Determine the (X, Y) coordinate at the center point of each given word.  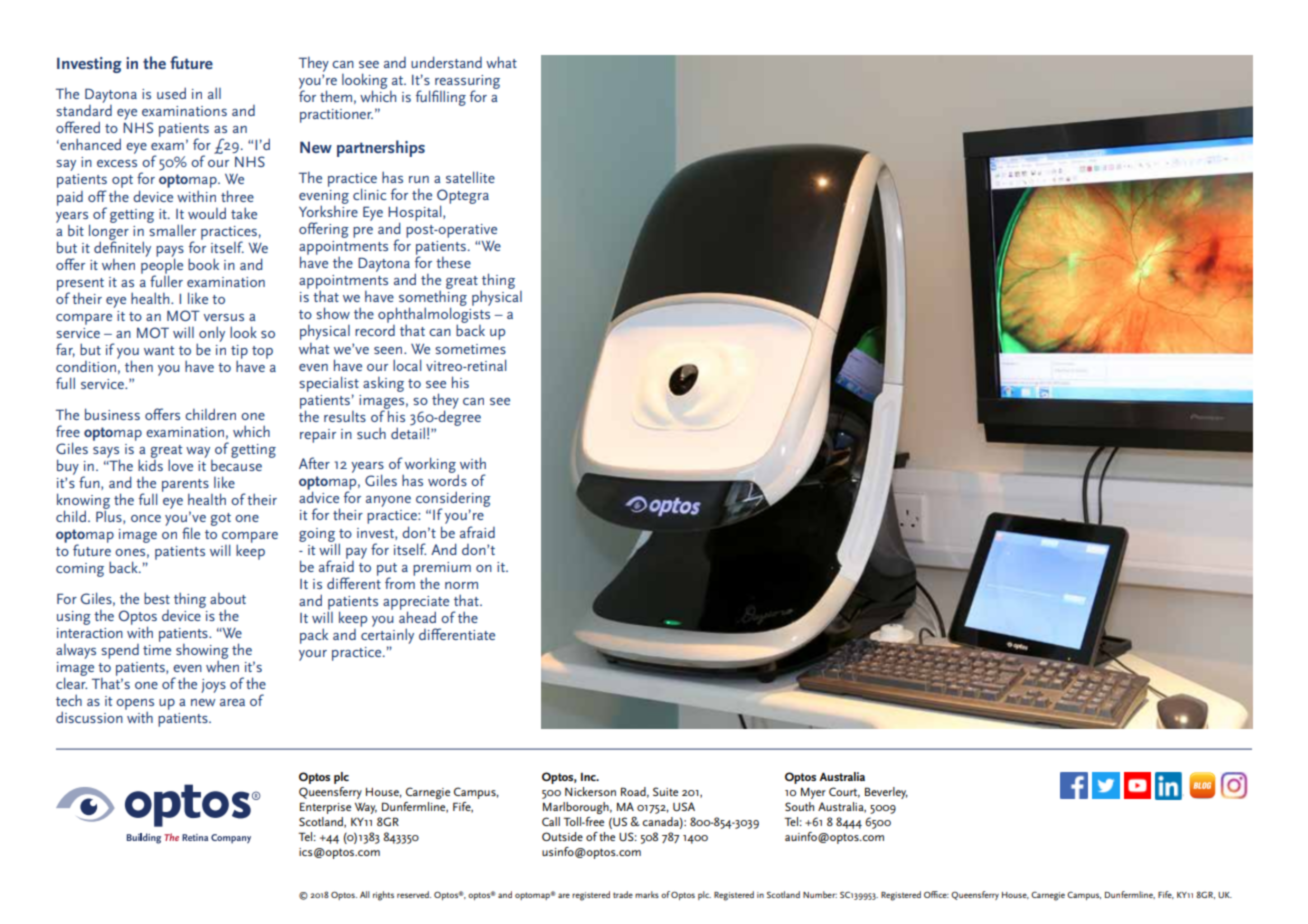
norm (461, 585)
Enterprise (325, 808)
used (171, 93)
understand (446, 62)
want (159, 350)
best (157, 598)
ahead (417, 616)
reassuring (467, 83)
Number (820, 894)
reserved (414, 894)
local (407, 365)
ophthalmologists (434, 316)
